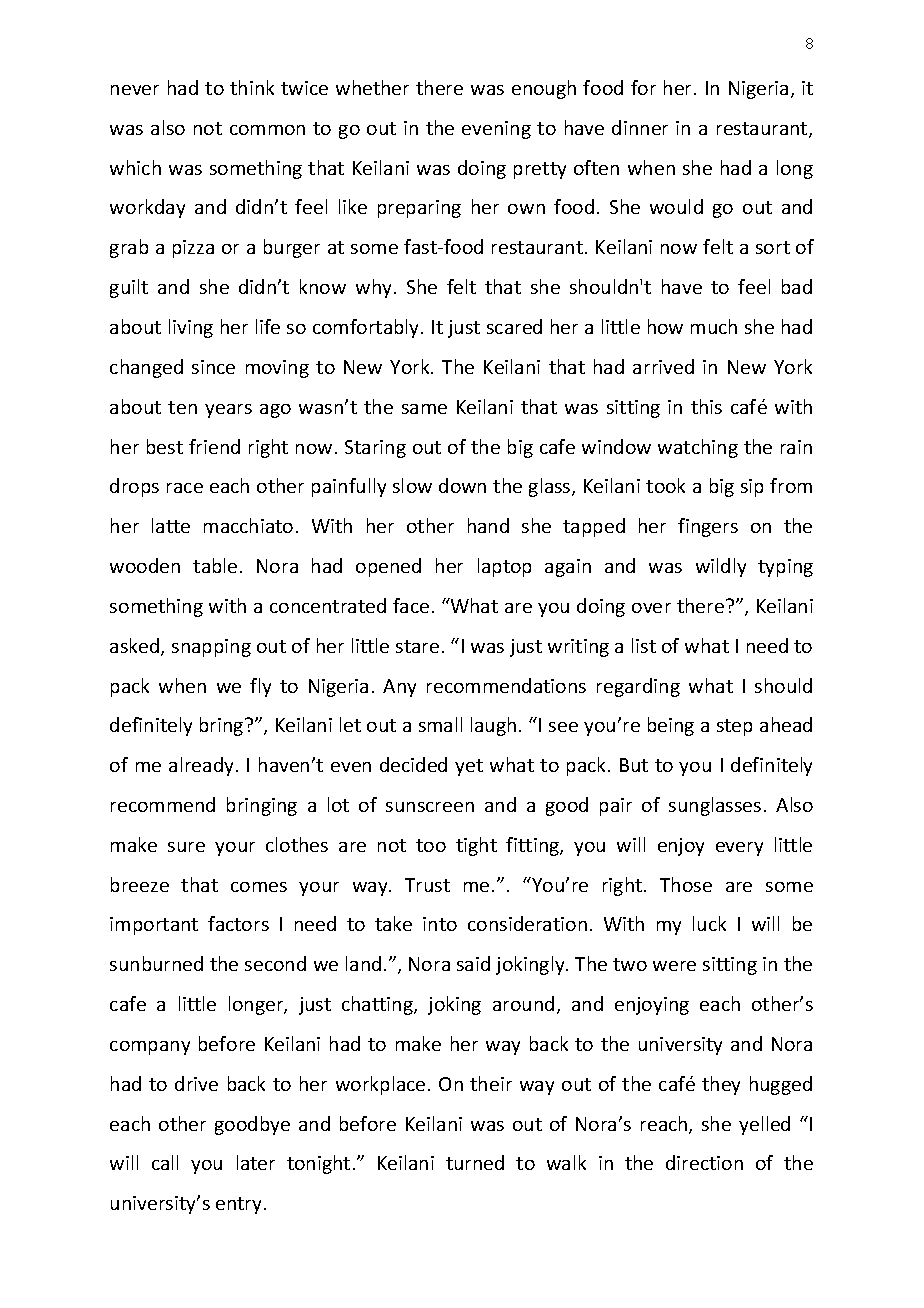  I want to click on direction, so click(704, 1162).
